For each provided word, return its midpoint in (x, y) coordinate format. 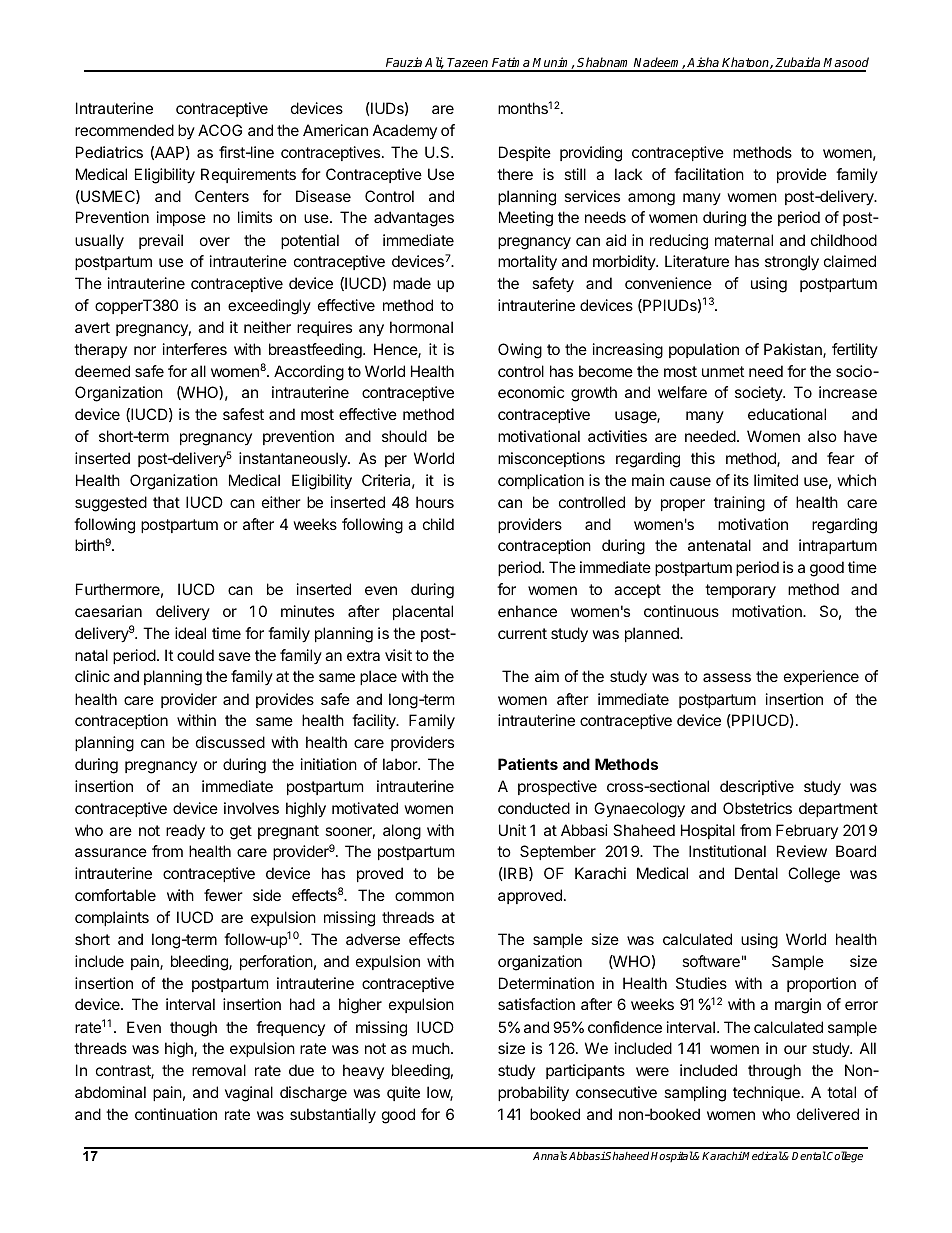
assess (727, 677)
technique (767, 1093)
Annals (550, 1155)
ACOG (220, 130)
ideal (190, 633)
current (522, 633)
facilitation (709, 174)
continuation (176, 1114)
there (515, 174)
